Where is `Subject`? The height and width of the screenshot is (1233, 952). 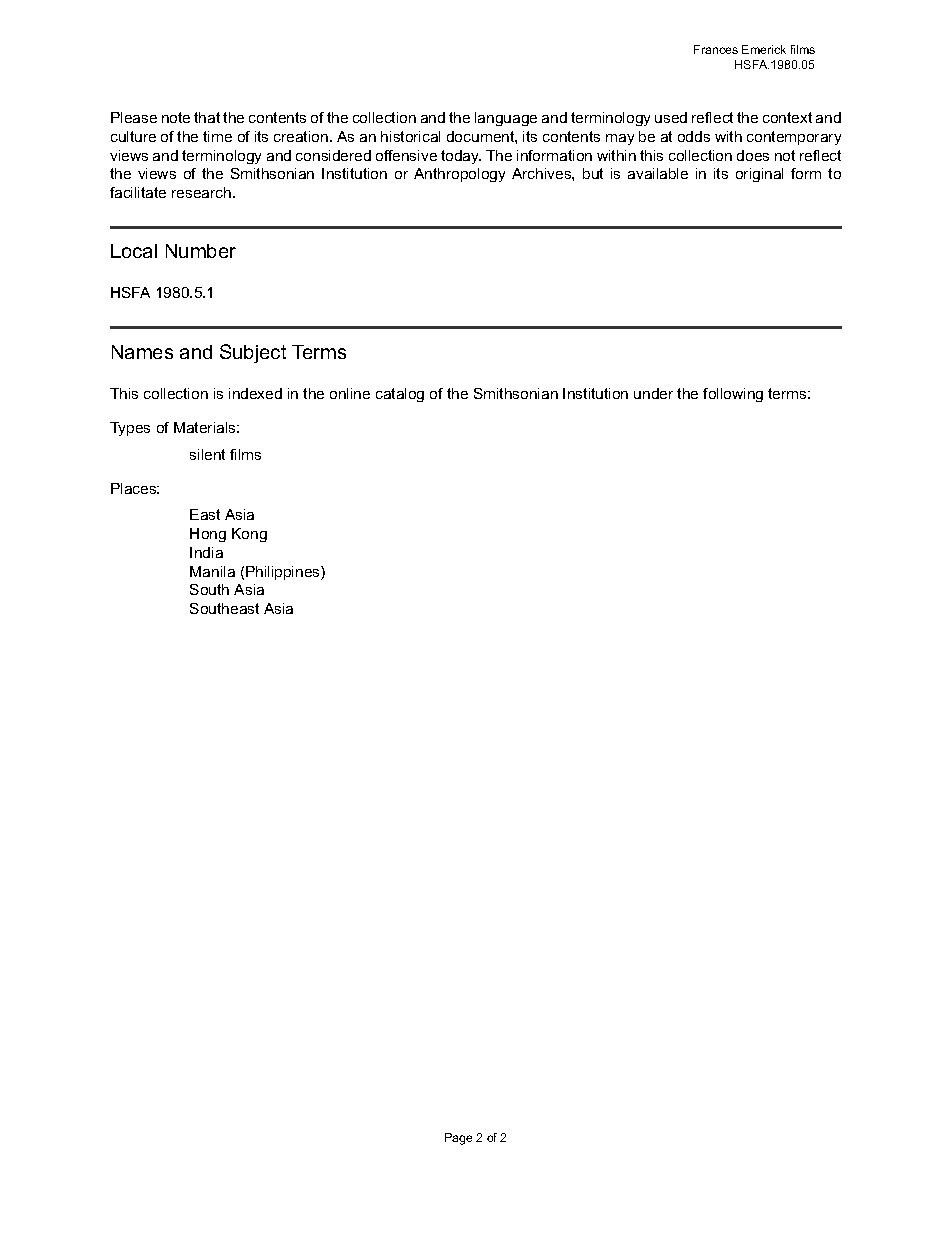 Subject is located at coordinates (253, 353).
